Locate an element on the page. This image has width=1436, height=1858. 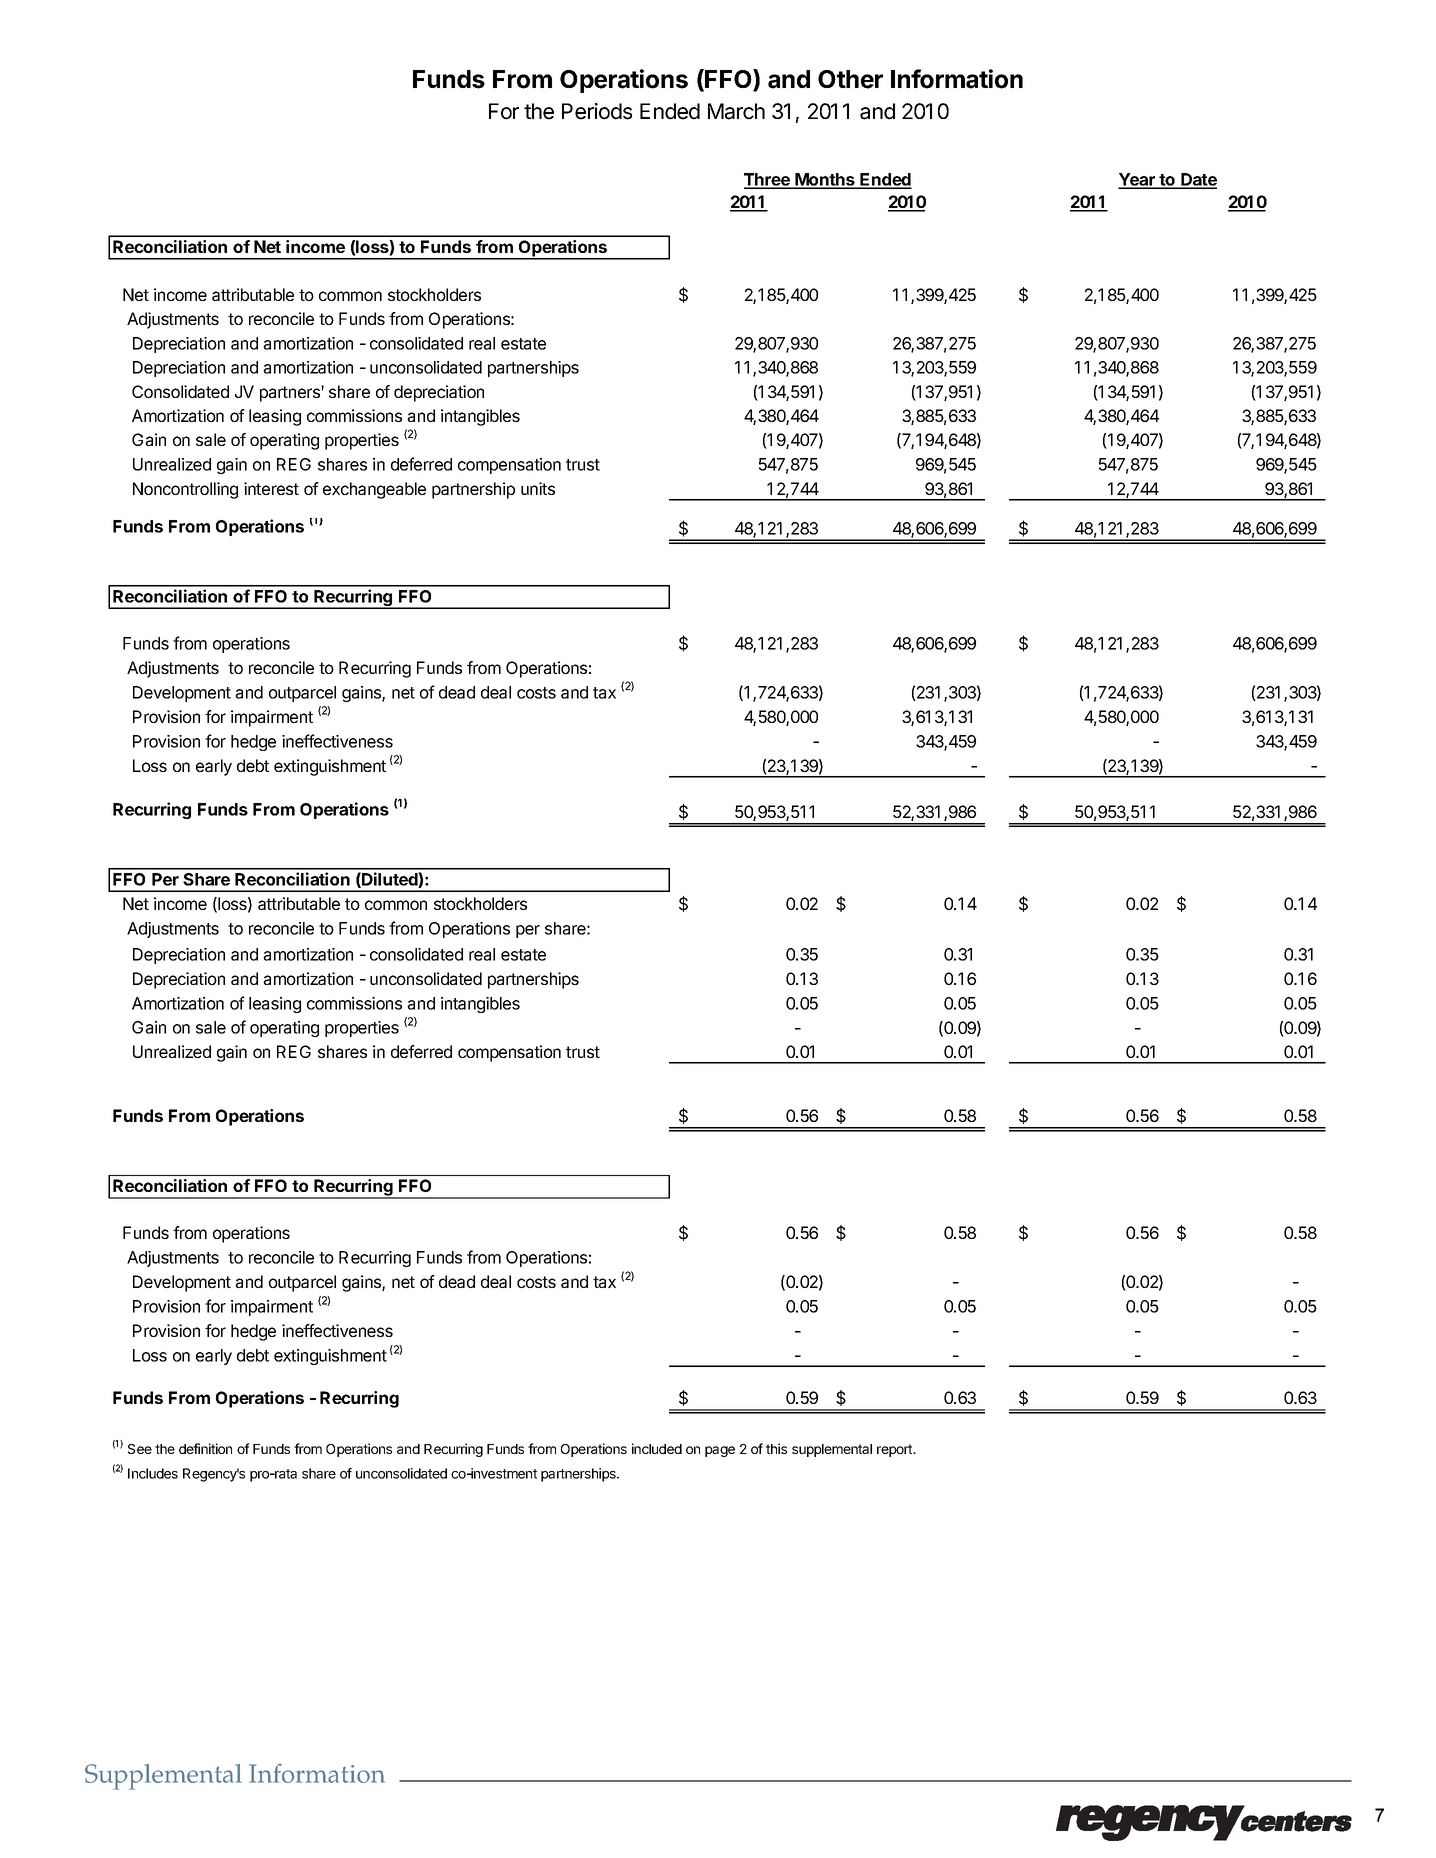
units is located at coordinates (538, 488).
